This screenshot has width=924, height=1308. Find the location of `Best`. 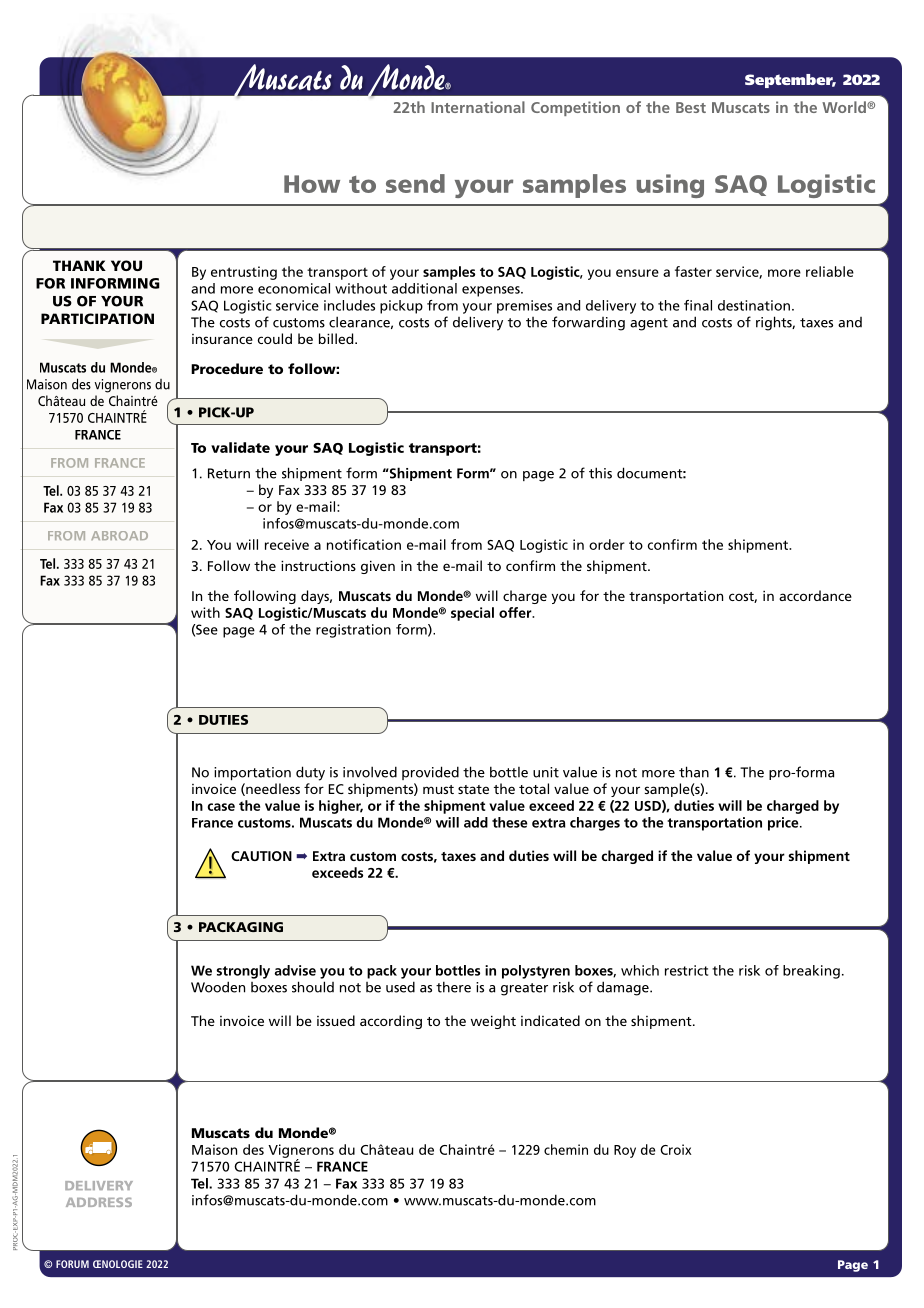

Best is located at coordinates (691, 107).
